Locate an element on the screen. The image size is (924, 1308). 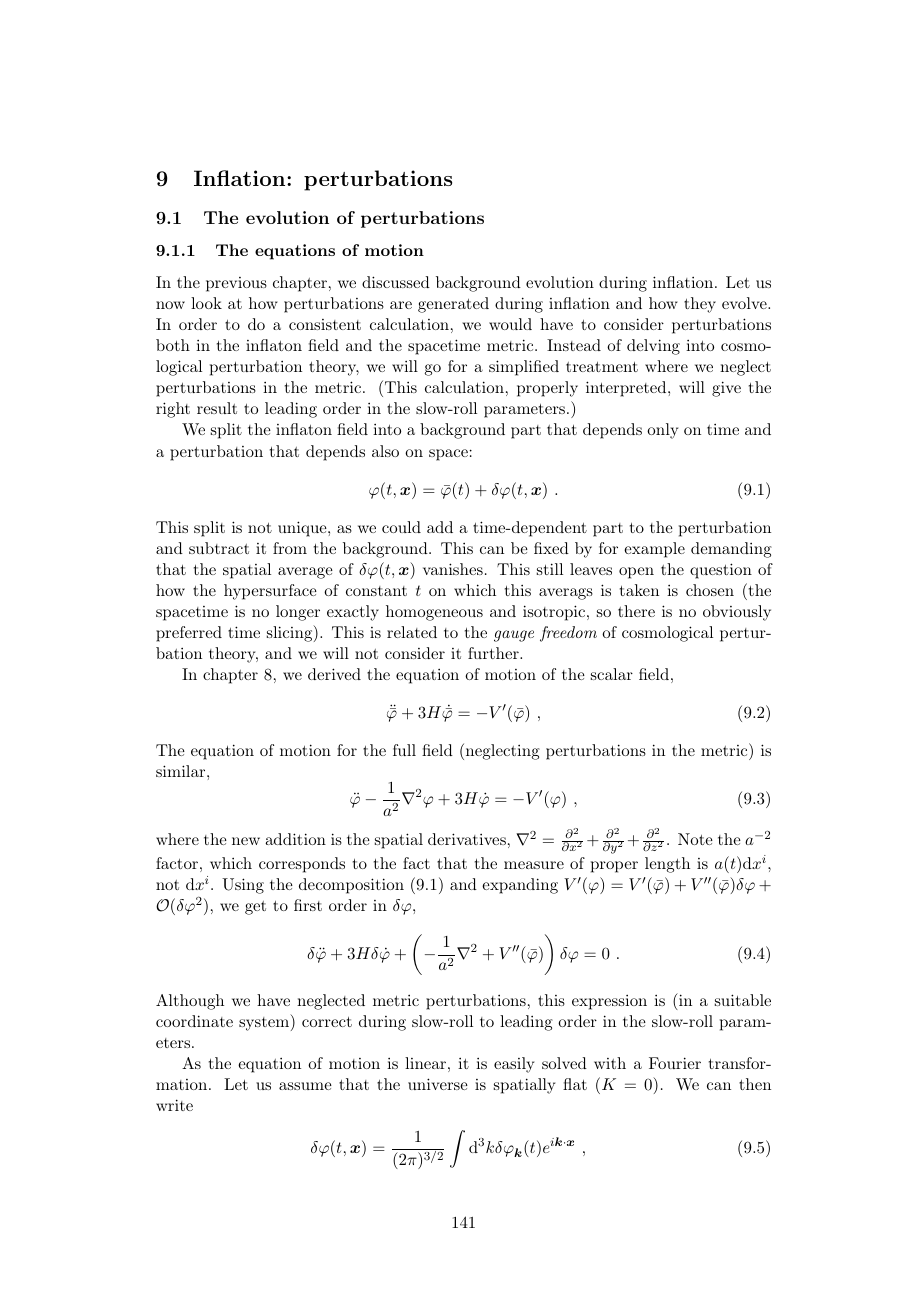
expanding is located at coordinates (520, 886).
